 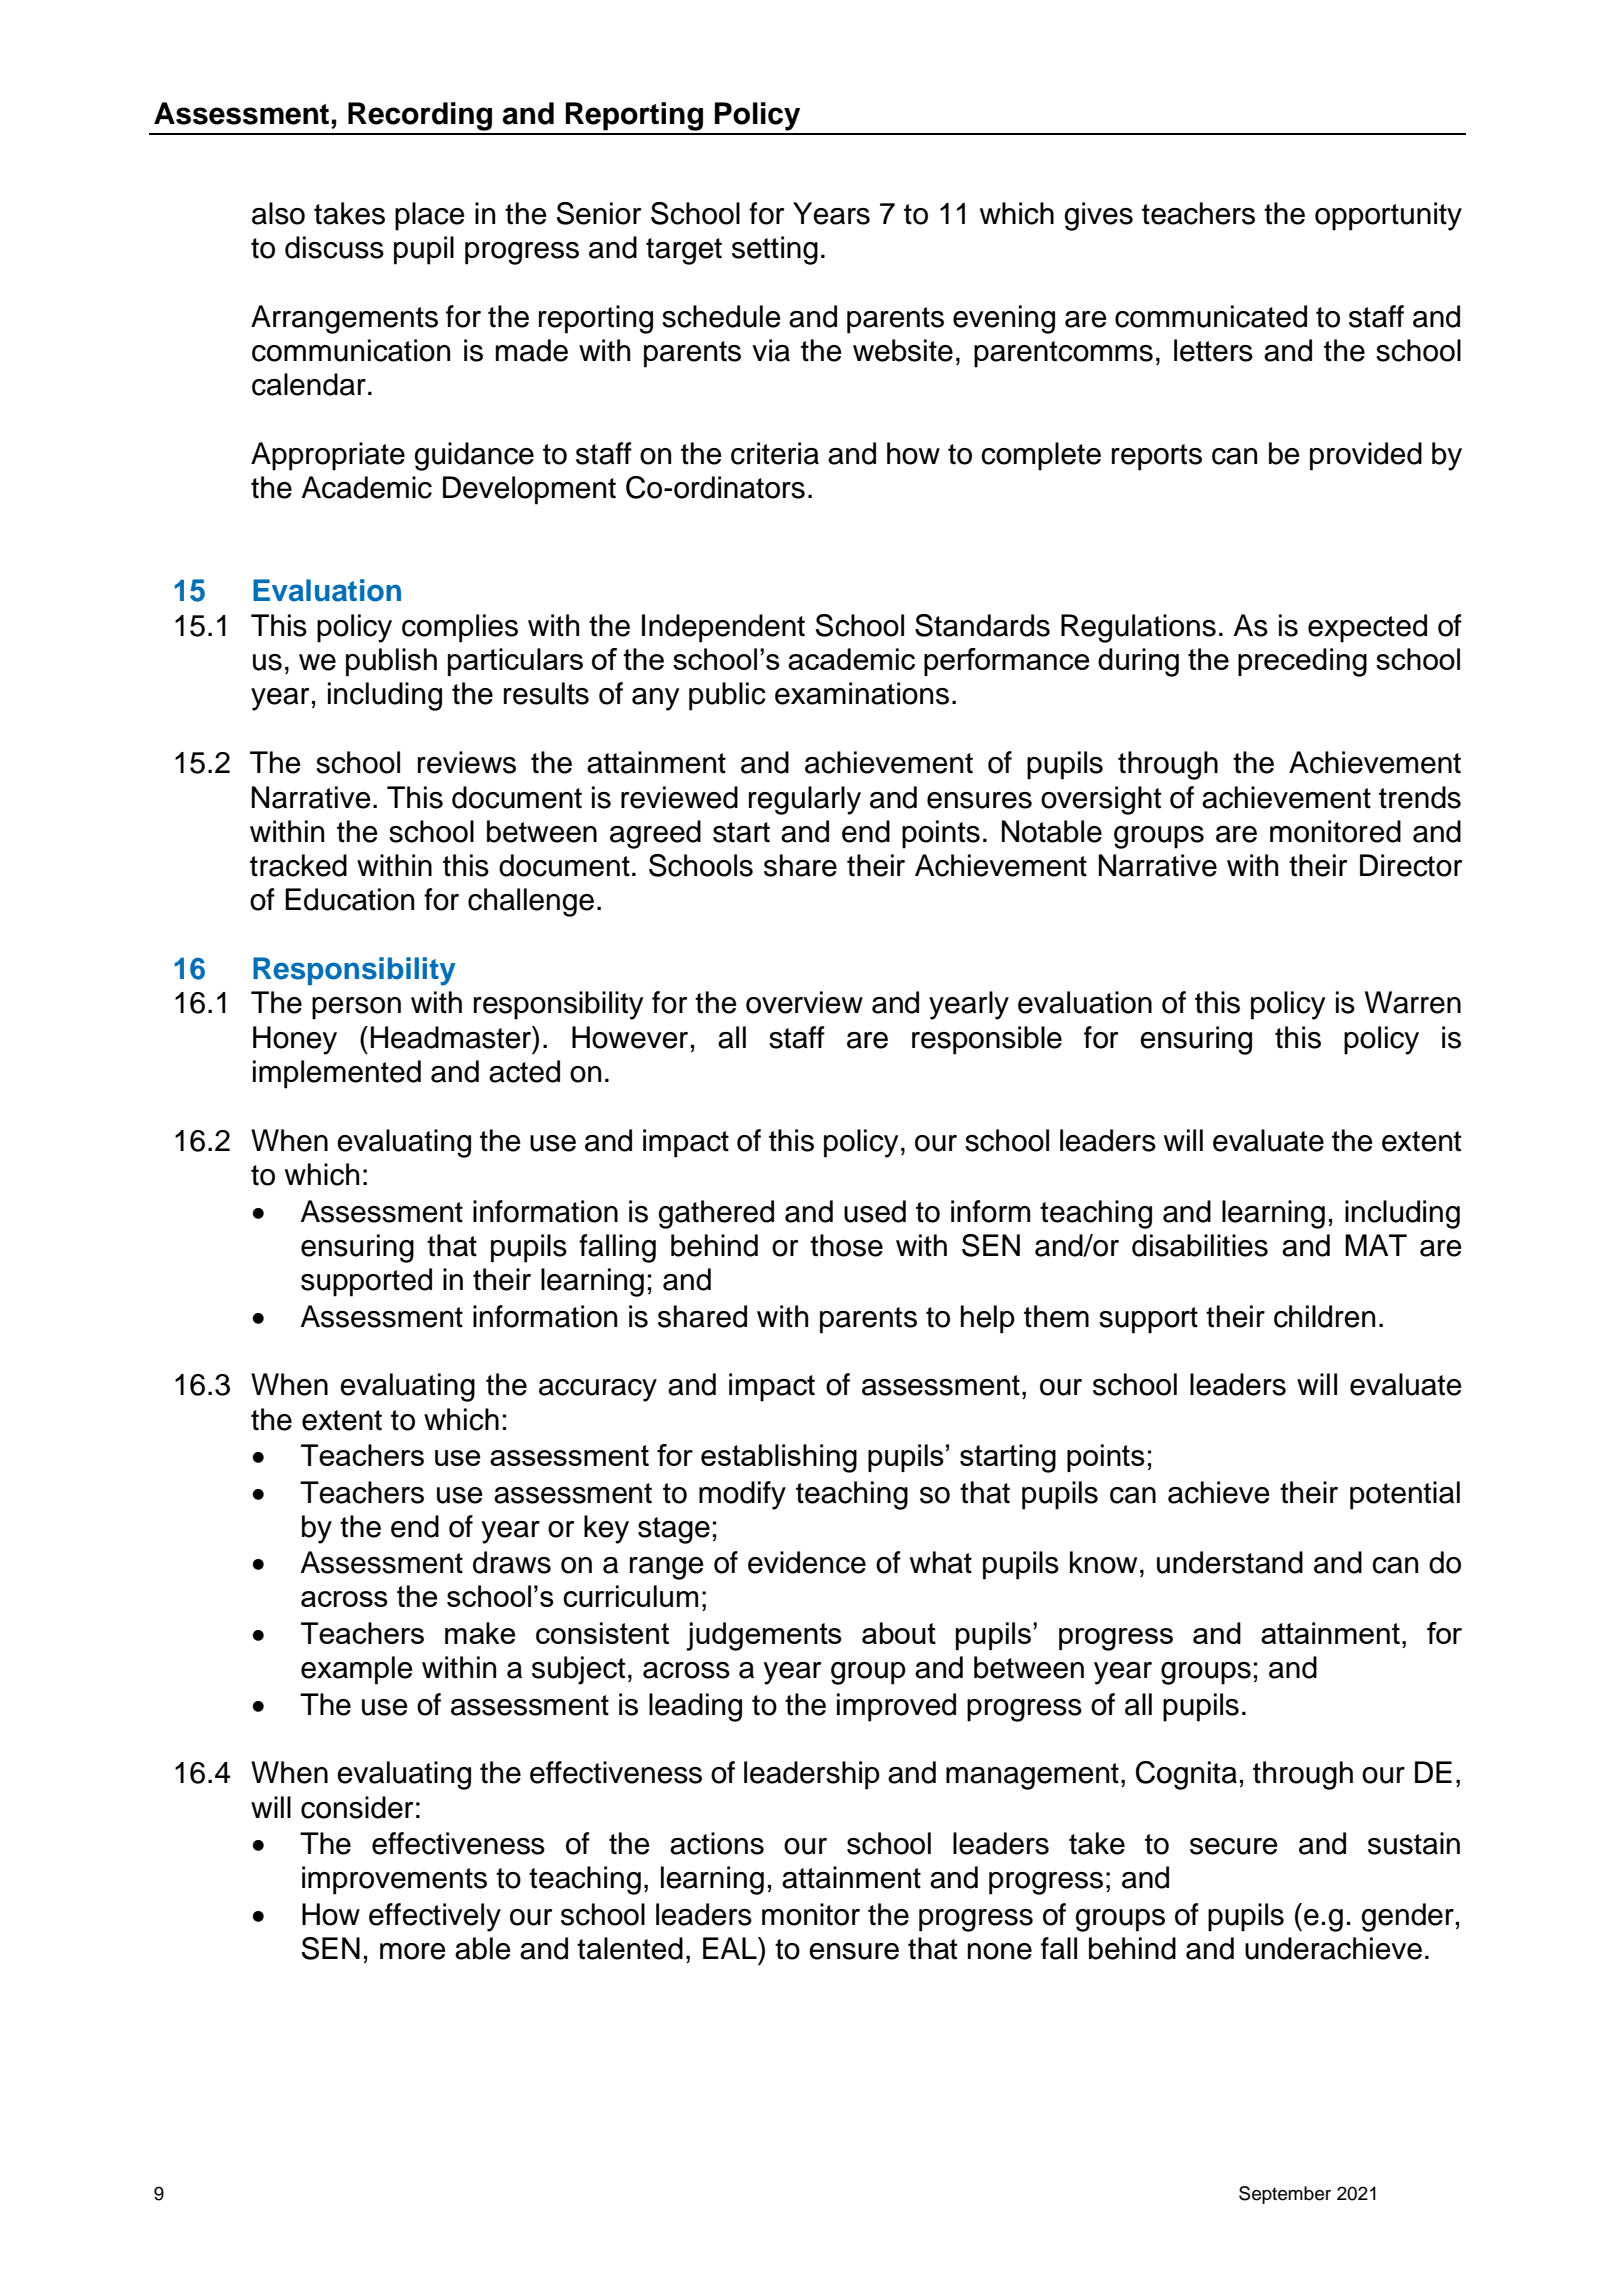 I want to click on more, so click(x=413, y=1951).
